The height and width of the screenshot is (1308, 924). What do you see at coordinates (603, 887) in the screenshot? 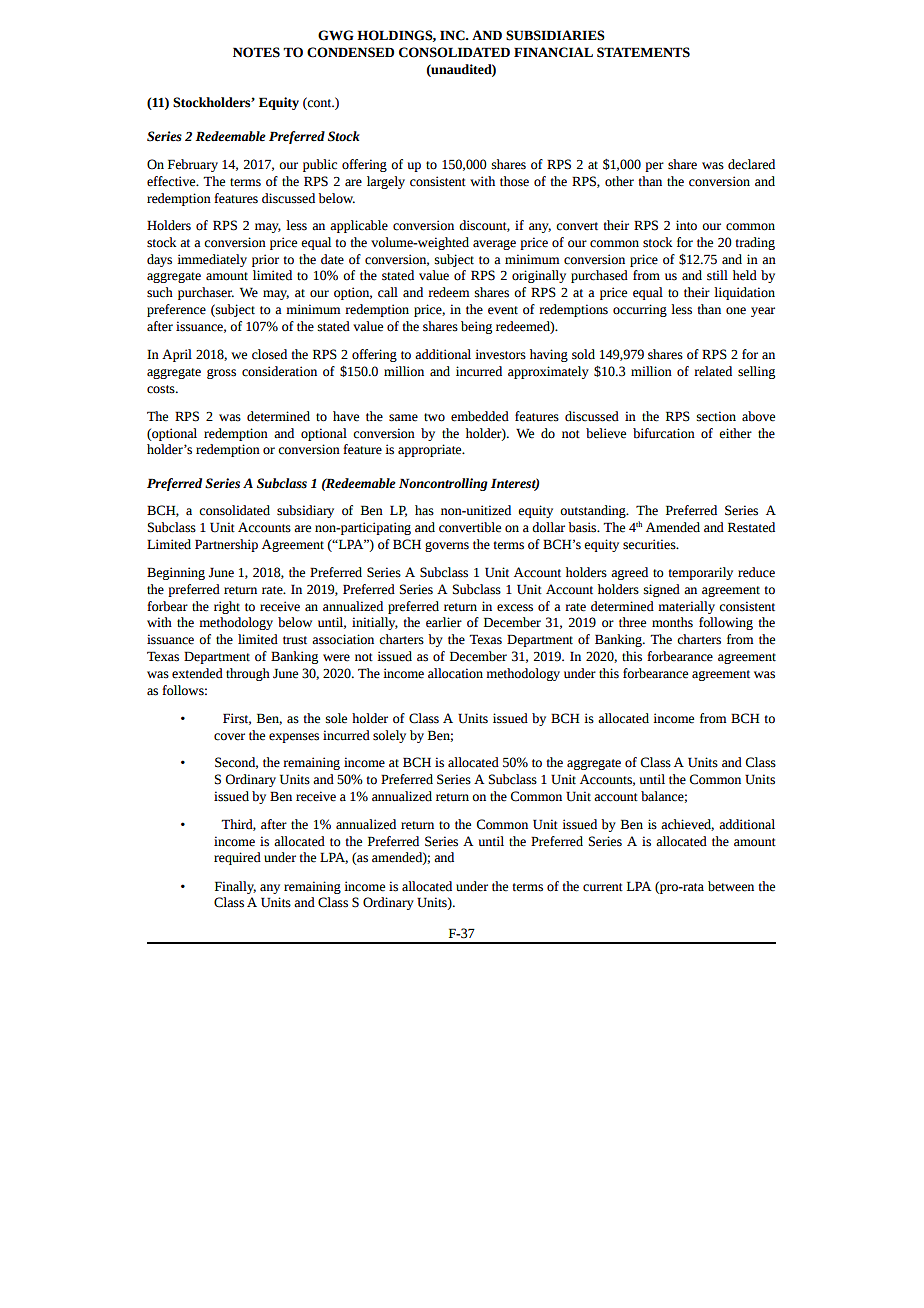
I see `current` at bounding box center [603, 887].
